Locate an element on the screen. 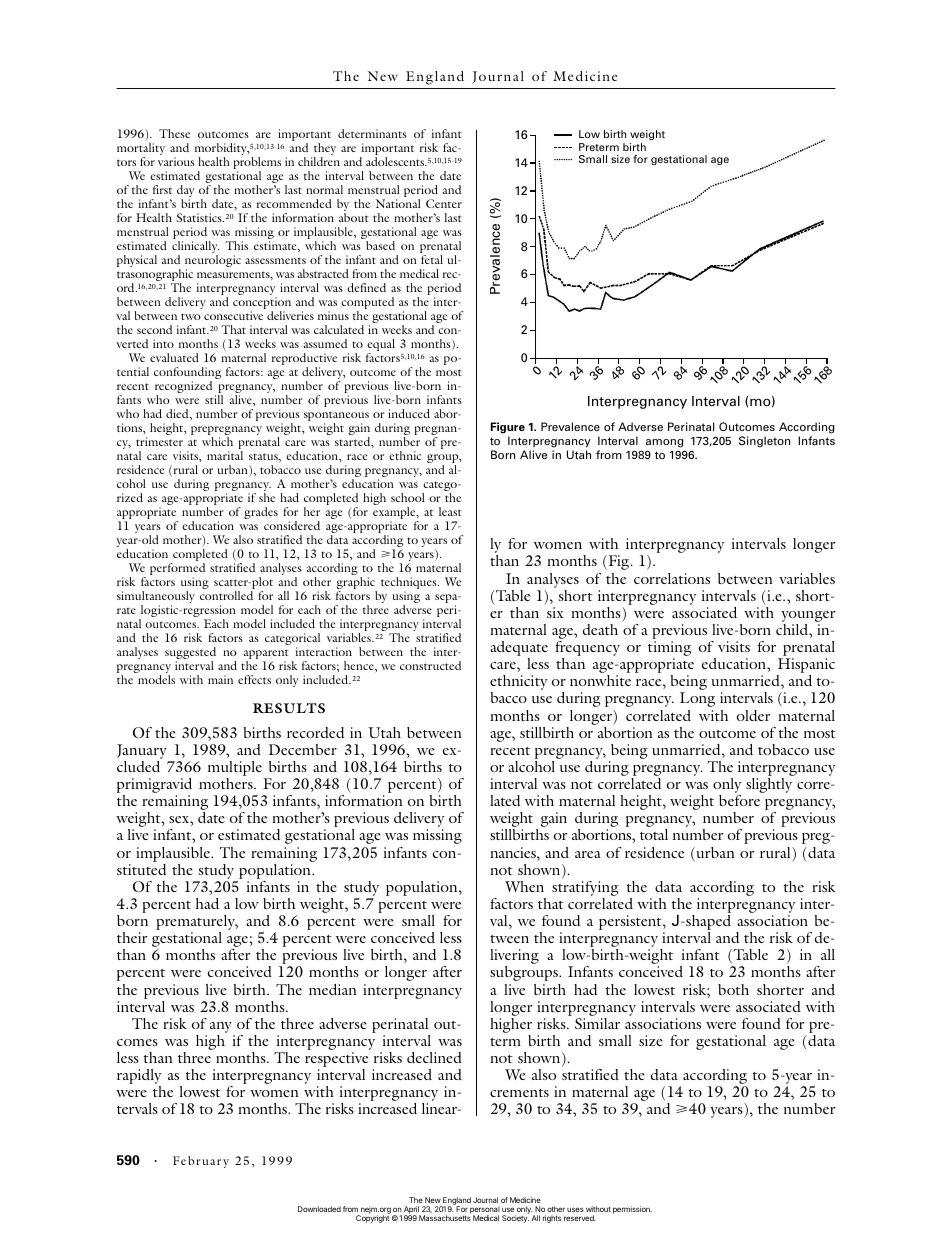 The width and height of the screenshot is (952, 1233). both is located at coordinates (733, 989).
